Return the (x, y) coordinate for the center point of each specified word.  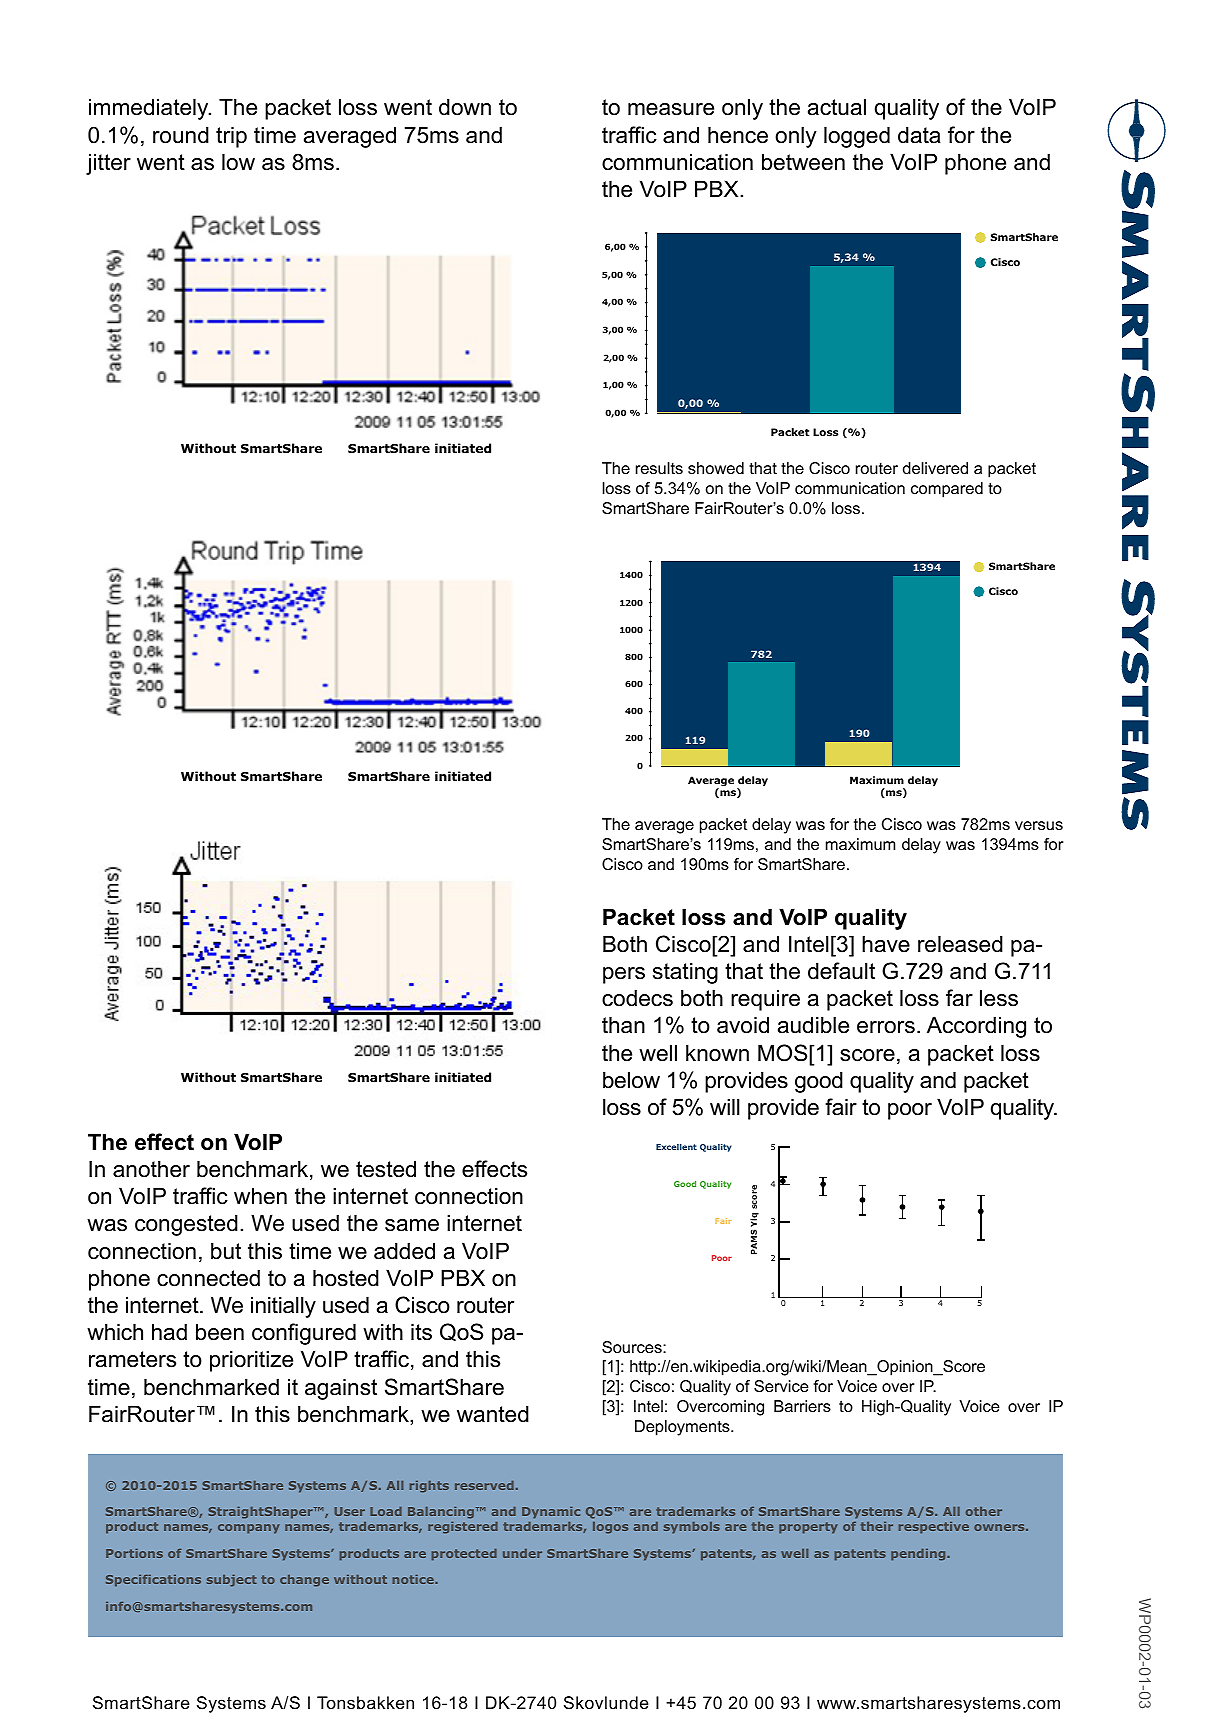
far (959, 998)
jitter (108, 164)
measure (671, 109)
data (919, 135)
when (260, 1196)
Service (781, 1386)
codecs (637, 998)
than (623, 1025)
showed (716, 468)
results (659, 468)
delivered (935, 468)
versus (1039, 825)
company (249, 1529)
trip (231, 137)
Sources (633, 1347)
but (226, 1251)
